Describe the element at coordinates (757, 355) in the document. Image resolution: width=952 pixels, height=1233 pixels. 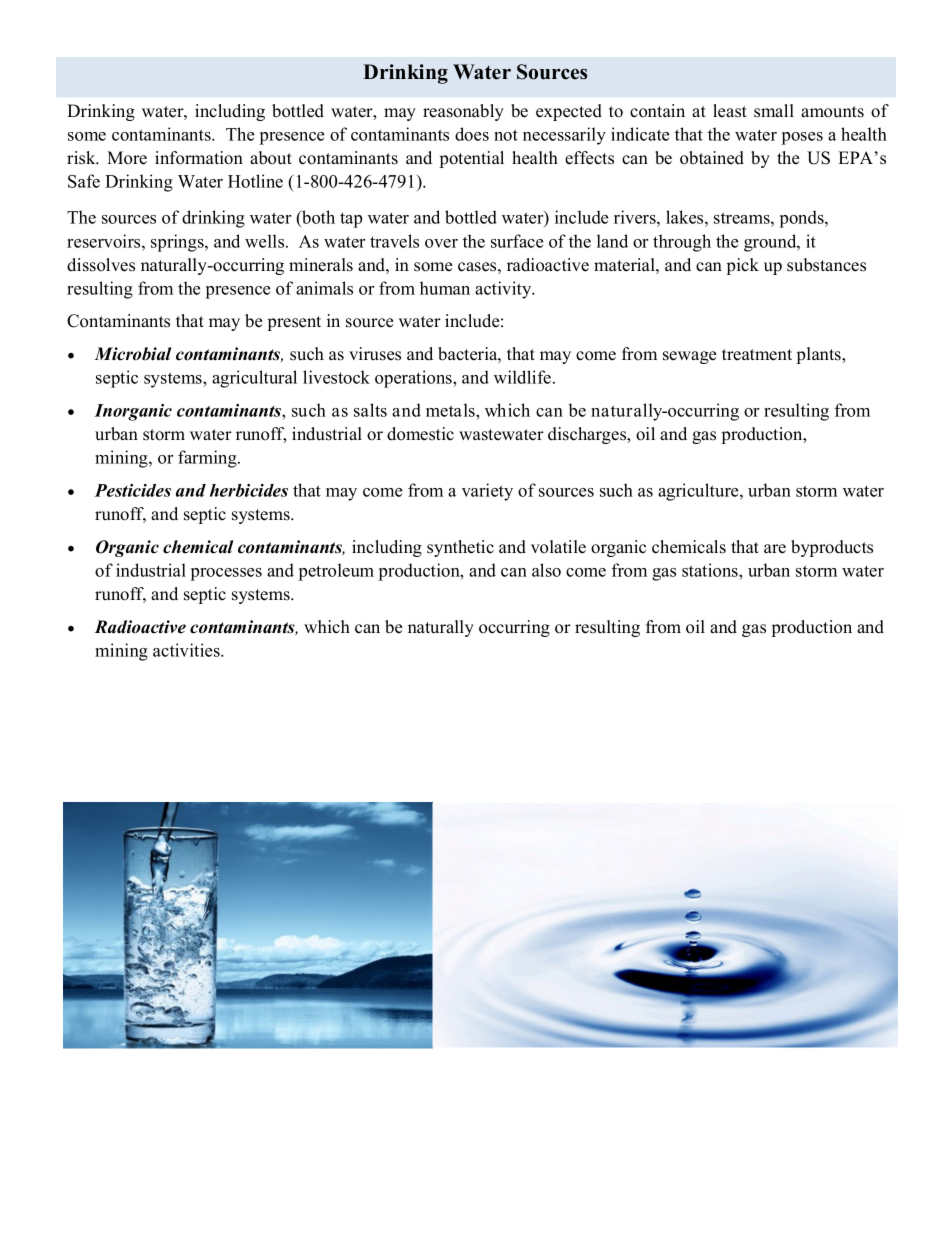
I see `treatment` at that location.
